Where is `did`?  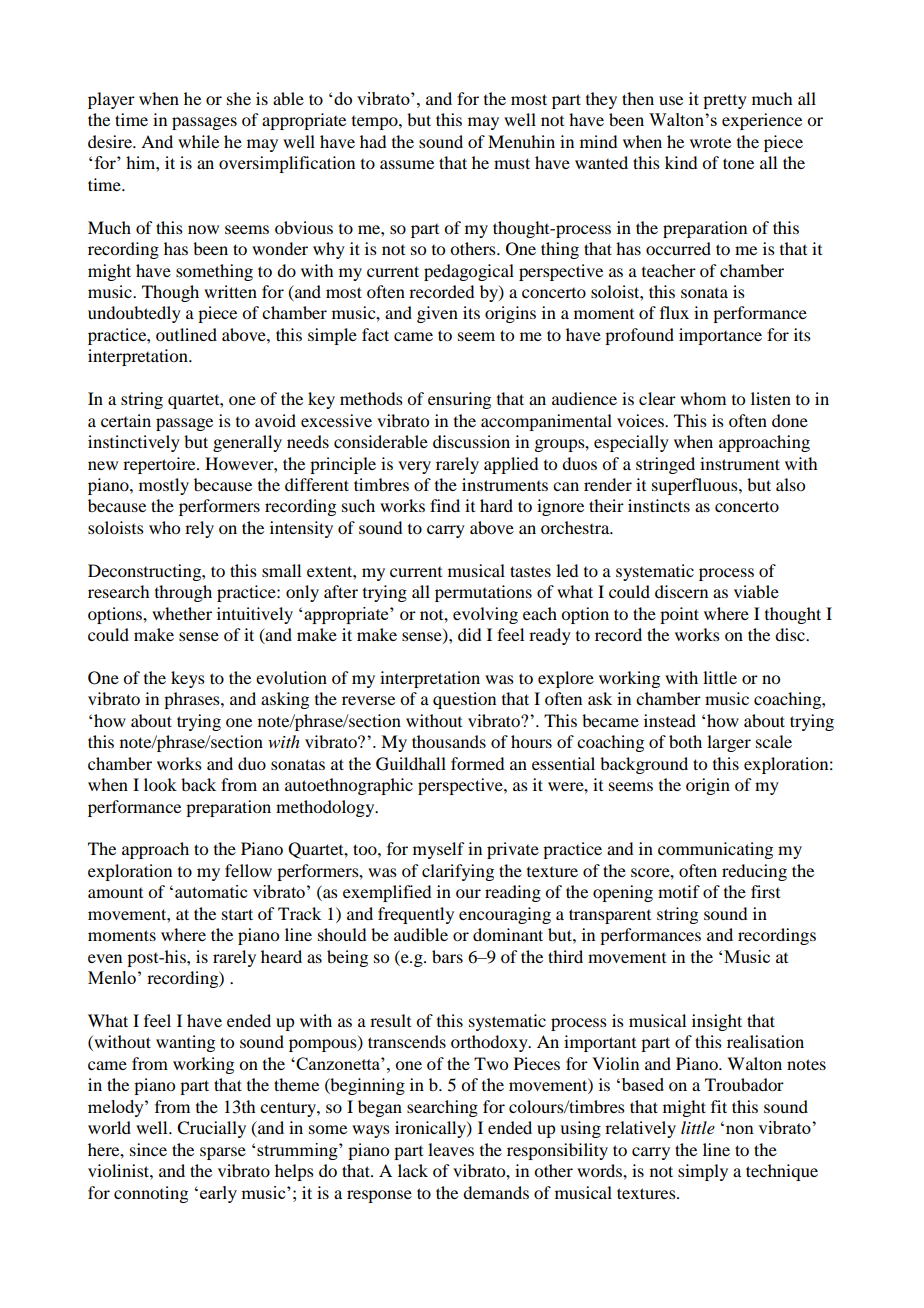 did is located at coordinates (469, 634).
